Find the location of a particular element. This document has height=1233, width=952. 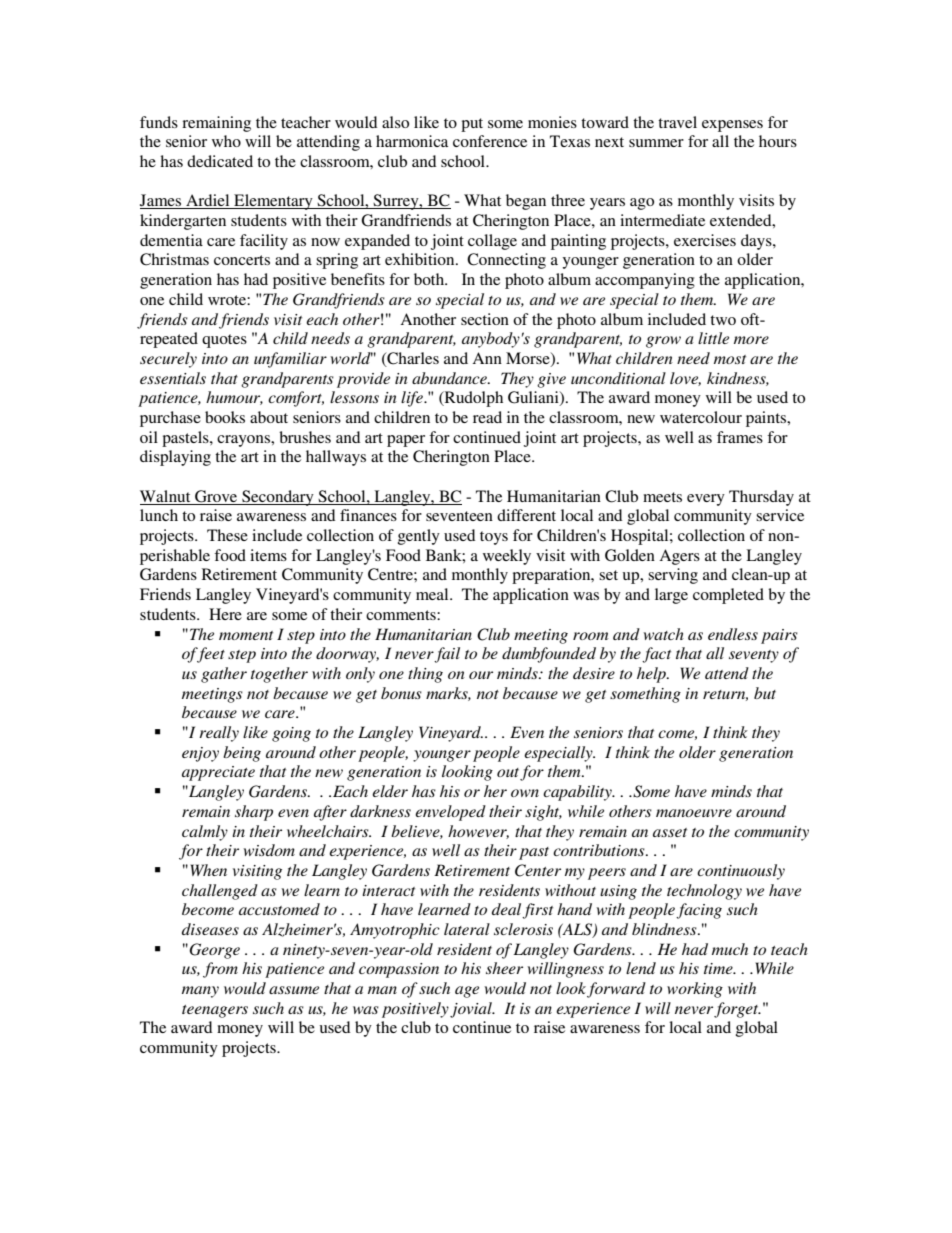

weekly is located at coordinates (507, 557).
